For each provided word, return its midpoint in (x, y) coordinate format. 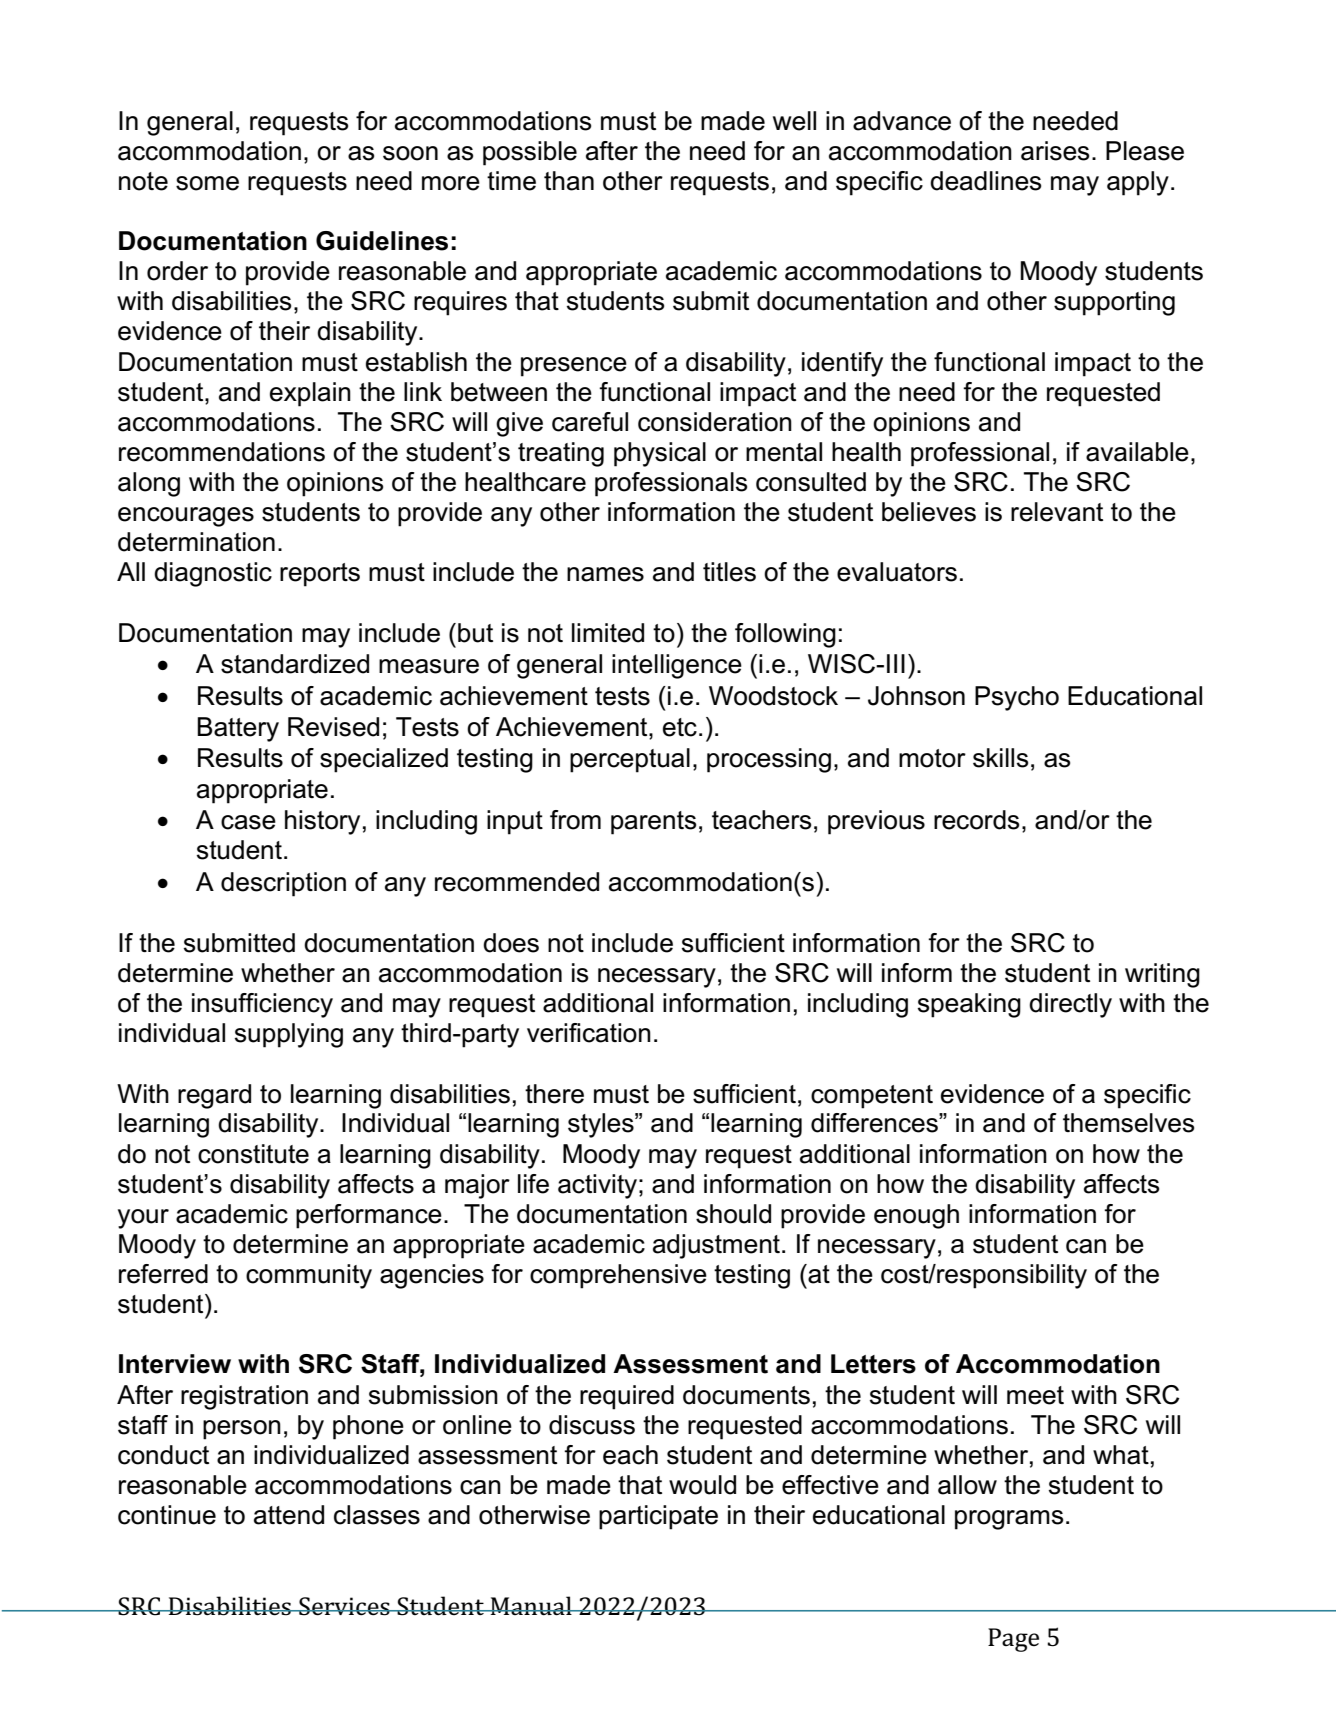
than (569, 181)
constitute (253, 1154)
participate (658, 1517)
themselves (1128, 1123)
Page (1013, 1640)
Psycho (1017, 698)
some (207, 183)
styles (602, 1125)
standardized (295, 664)
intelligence (677, 666)
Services (344, 1606)
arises (1055, 151)
